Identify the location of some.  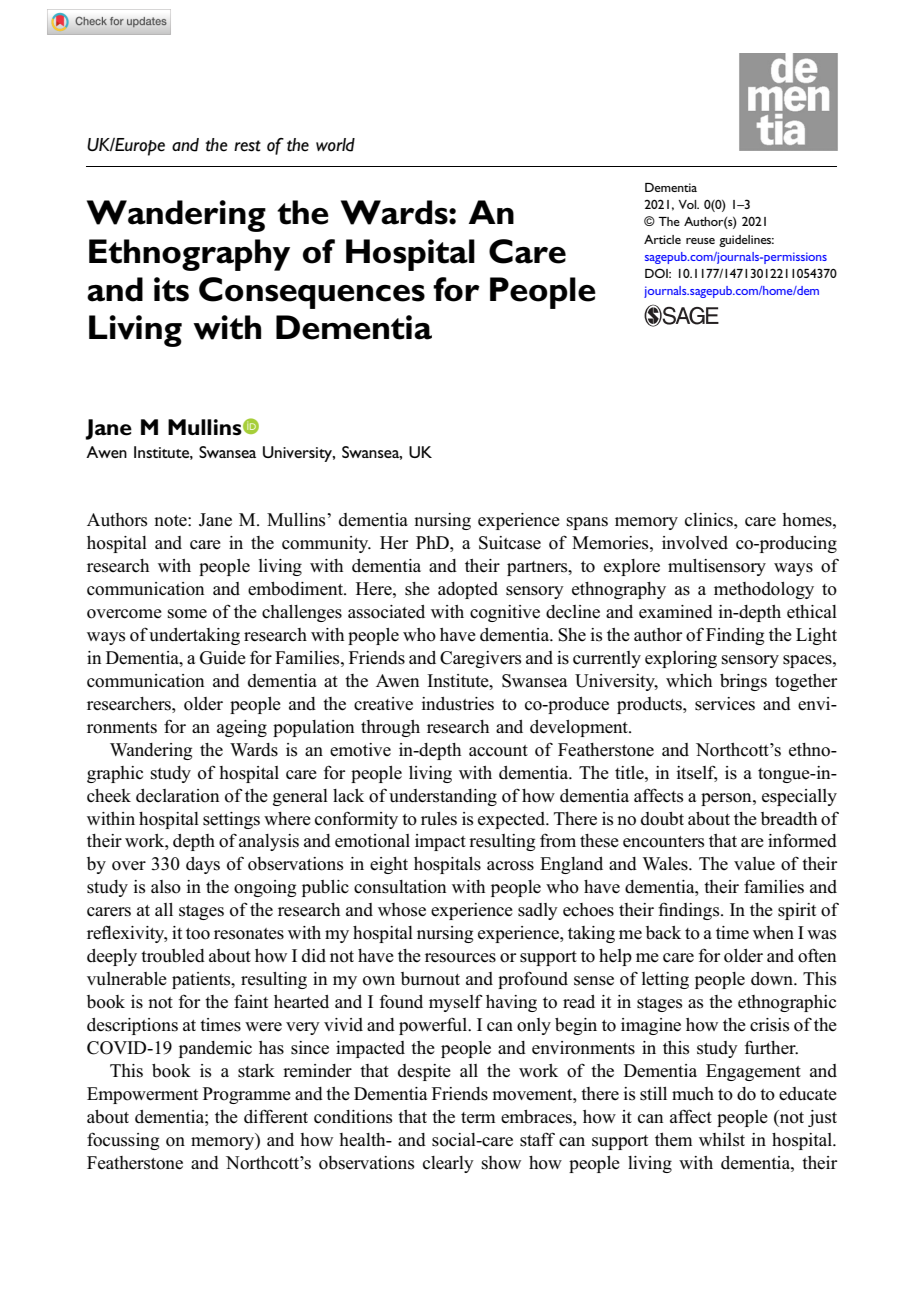
(187, 614).
